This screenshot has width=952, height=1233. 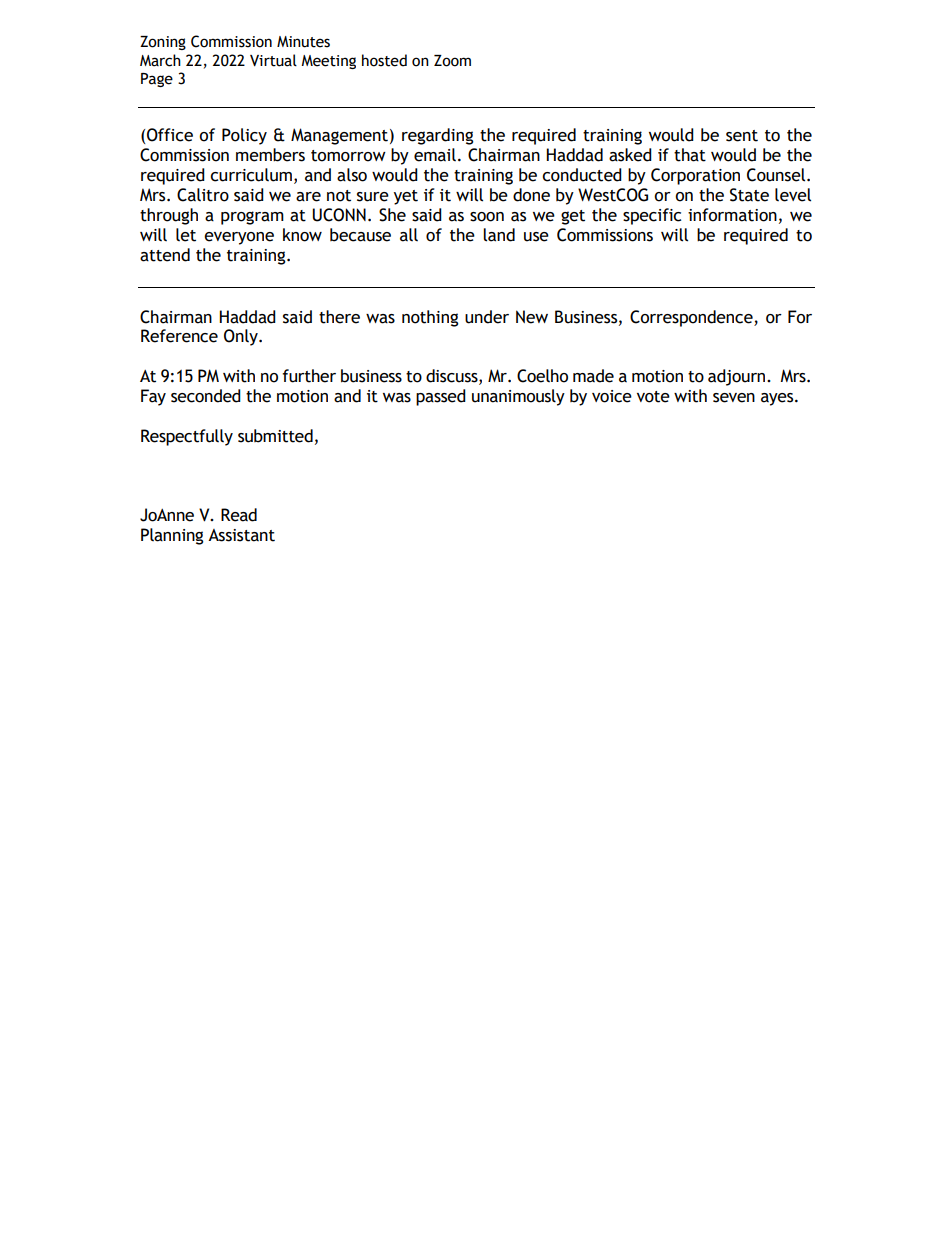 I want to click on sent, so click(x=742, y=136).
